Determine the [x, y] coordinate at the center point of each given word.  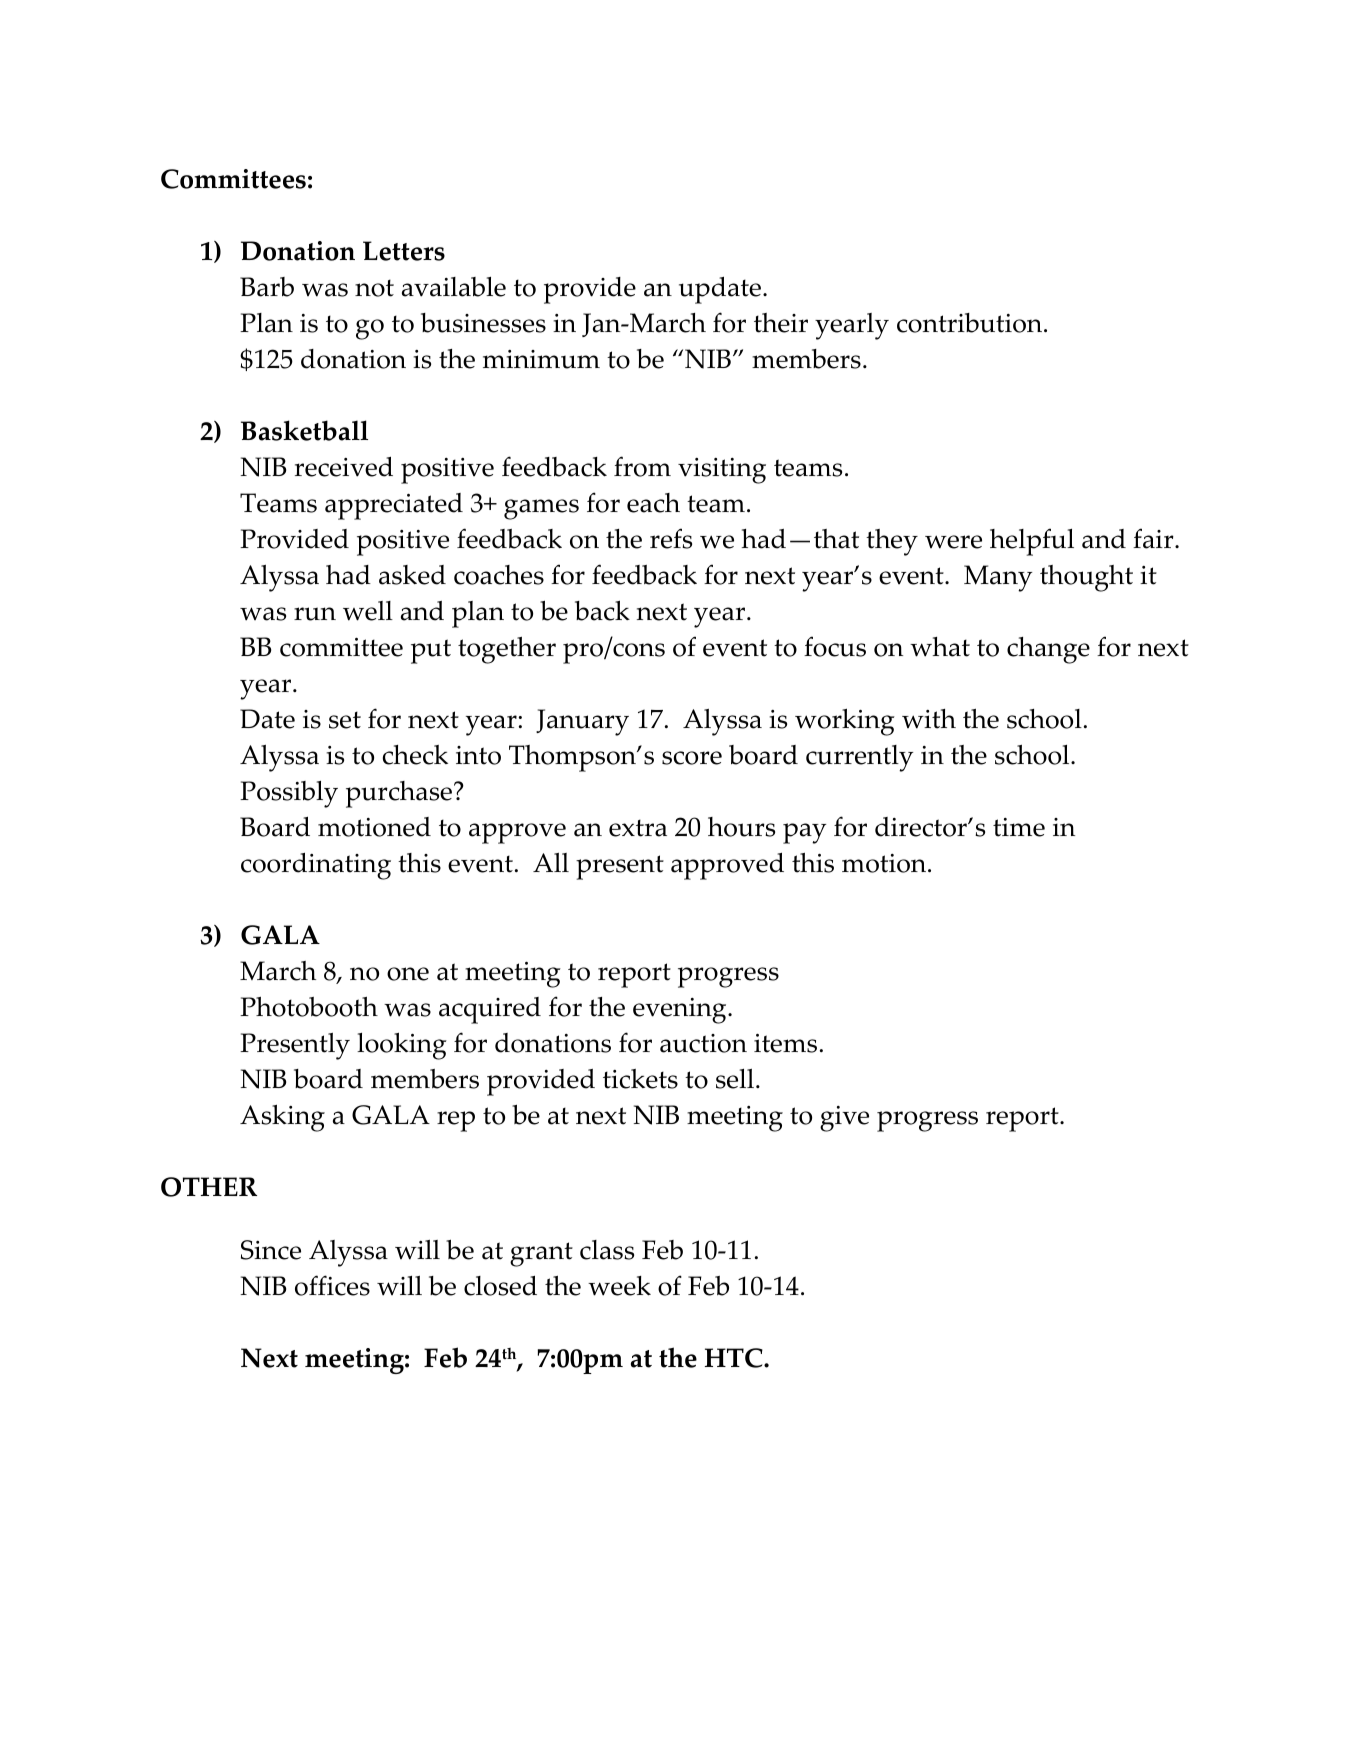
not [374, 288]
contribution [971, 323]
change [1048, 650]
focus [835, 646]
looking [402, 1046]
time [1019, 827]
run [315, 614]
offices [332, 1285]
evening [681, 1011]
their [781, 323]
